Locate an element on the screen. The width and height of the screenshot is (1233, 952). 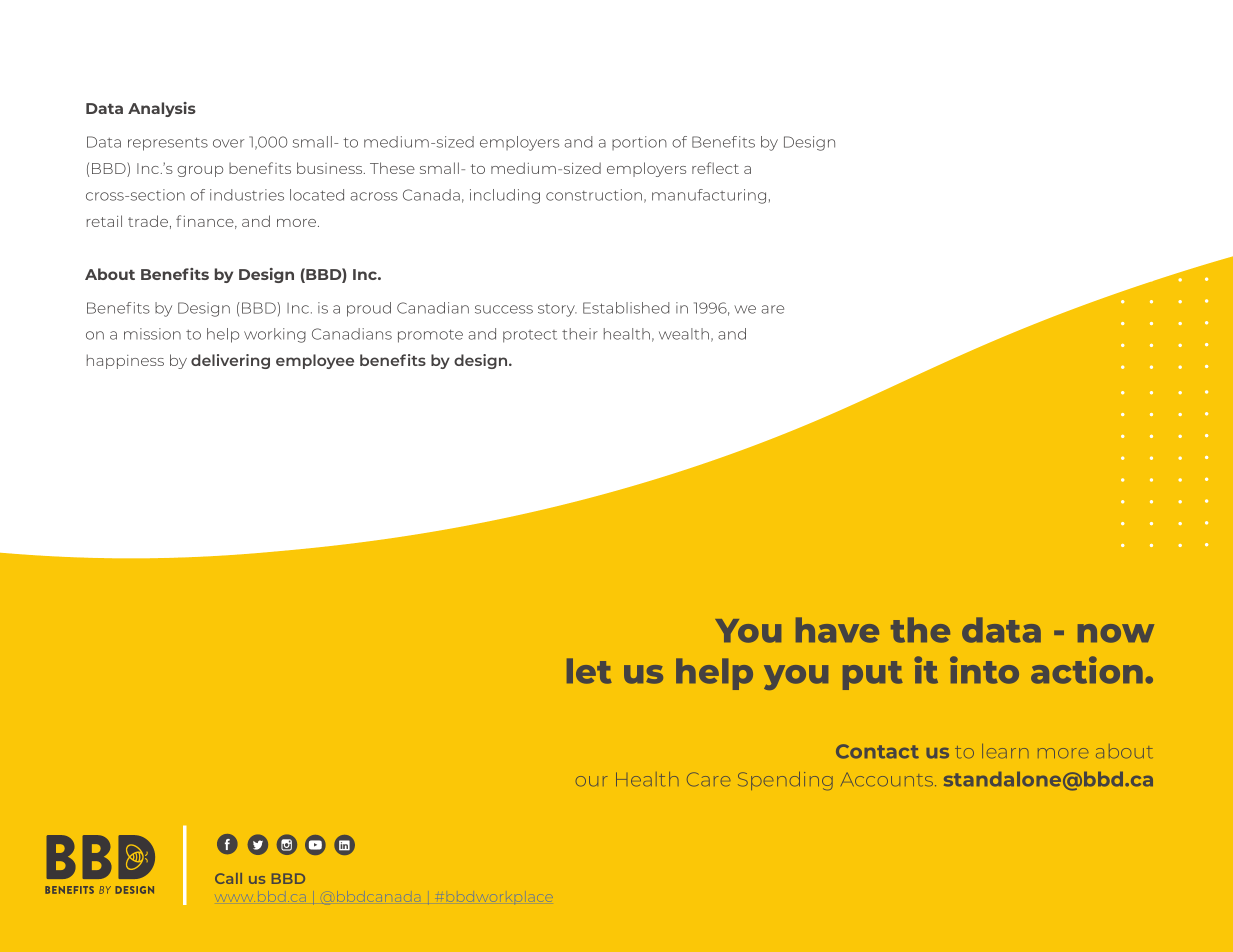
let is located at coordinates (589, 671).
